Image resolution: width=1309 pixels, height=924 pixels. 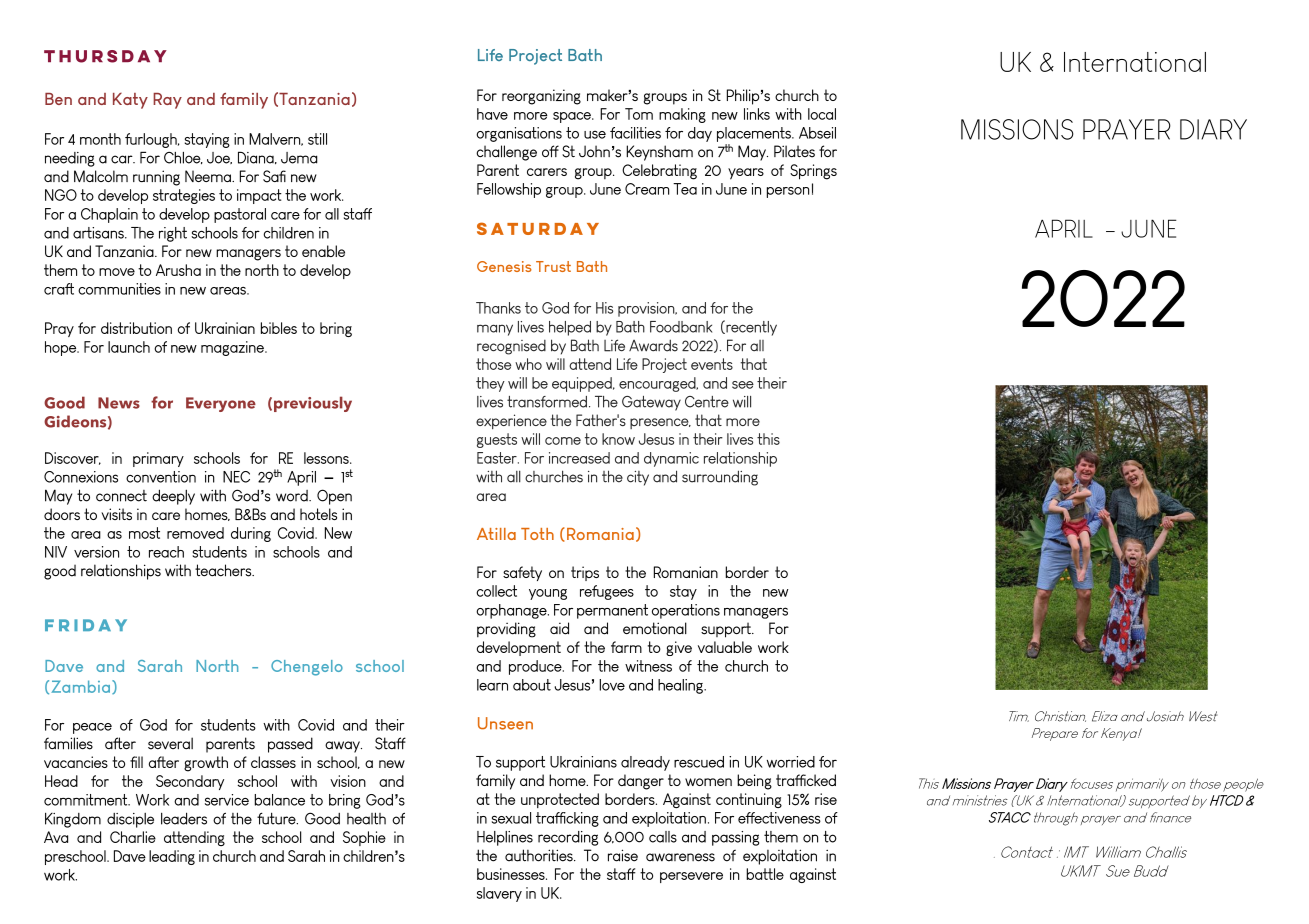 I want to click on many, so click(x=495, y=330).
